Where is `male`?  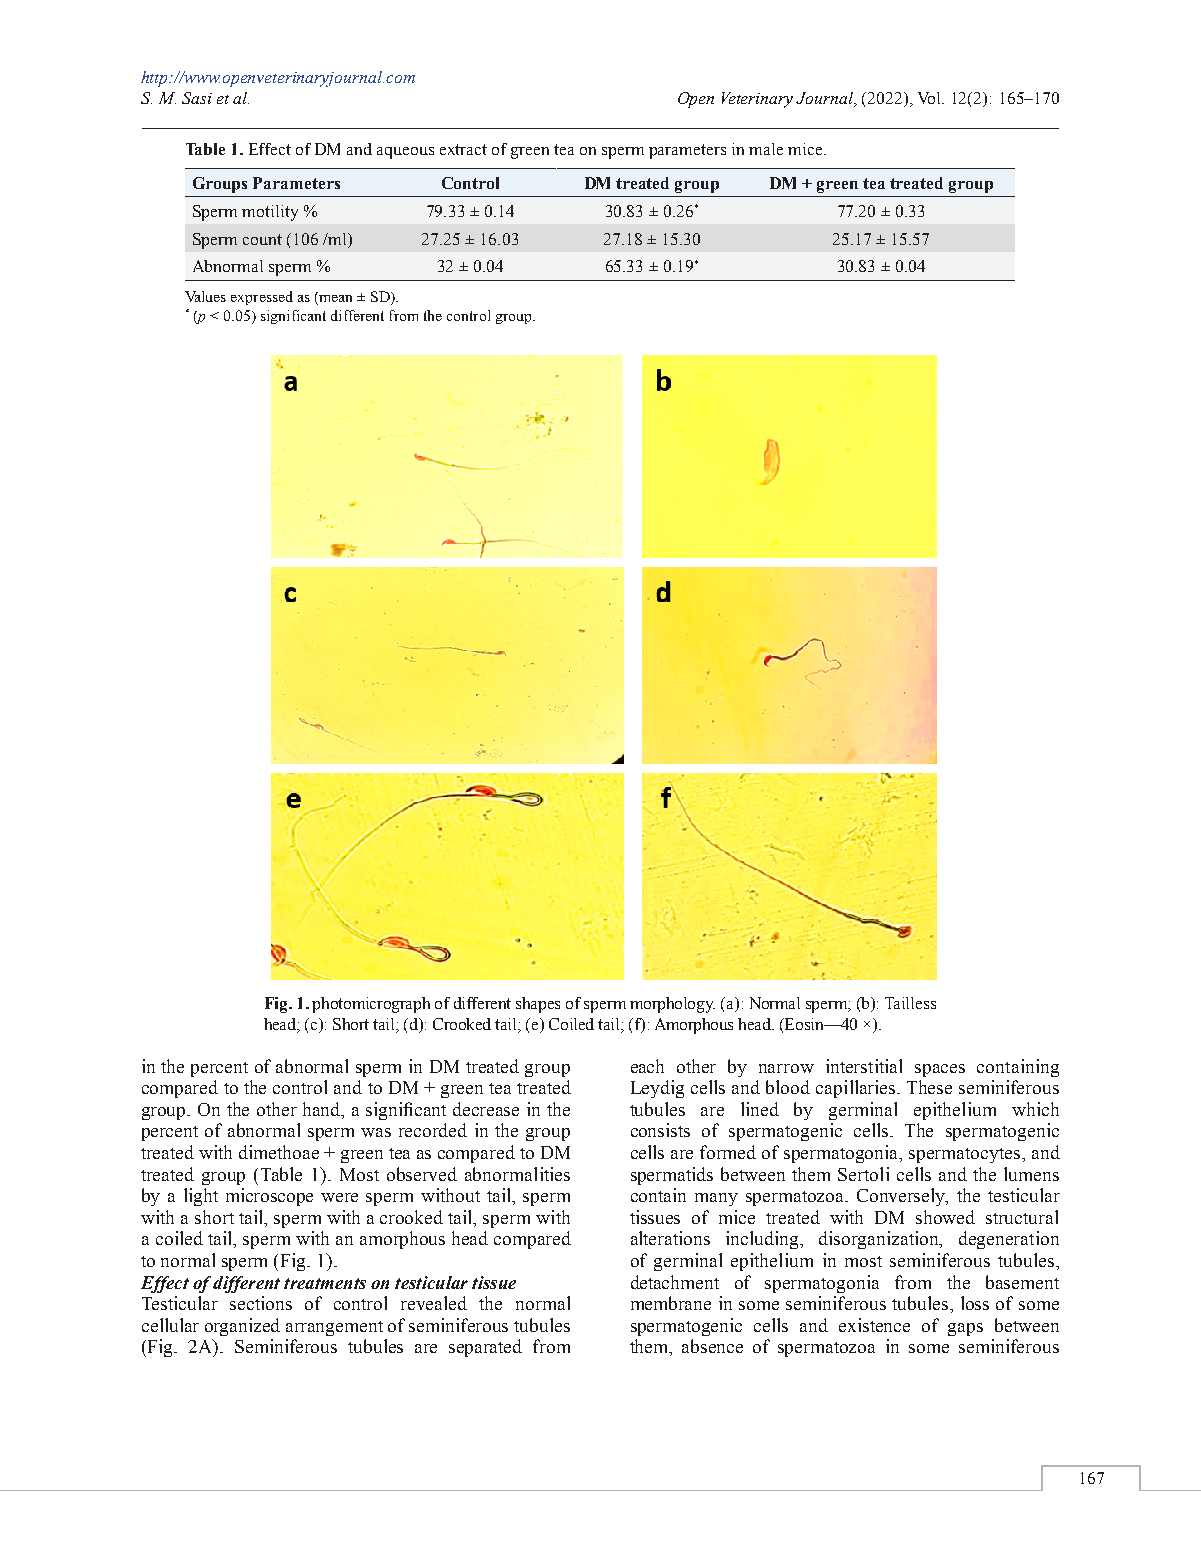 male is located at coordinates (766, 149).
